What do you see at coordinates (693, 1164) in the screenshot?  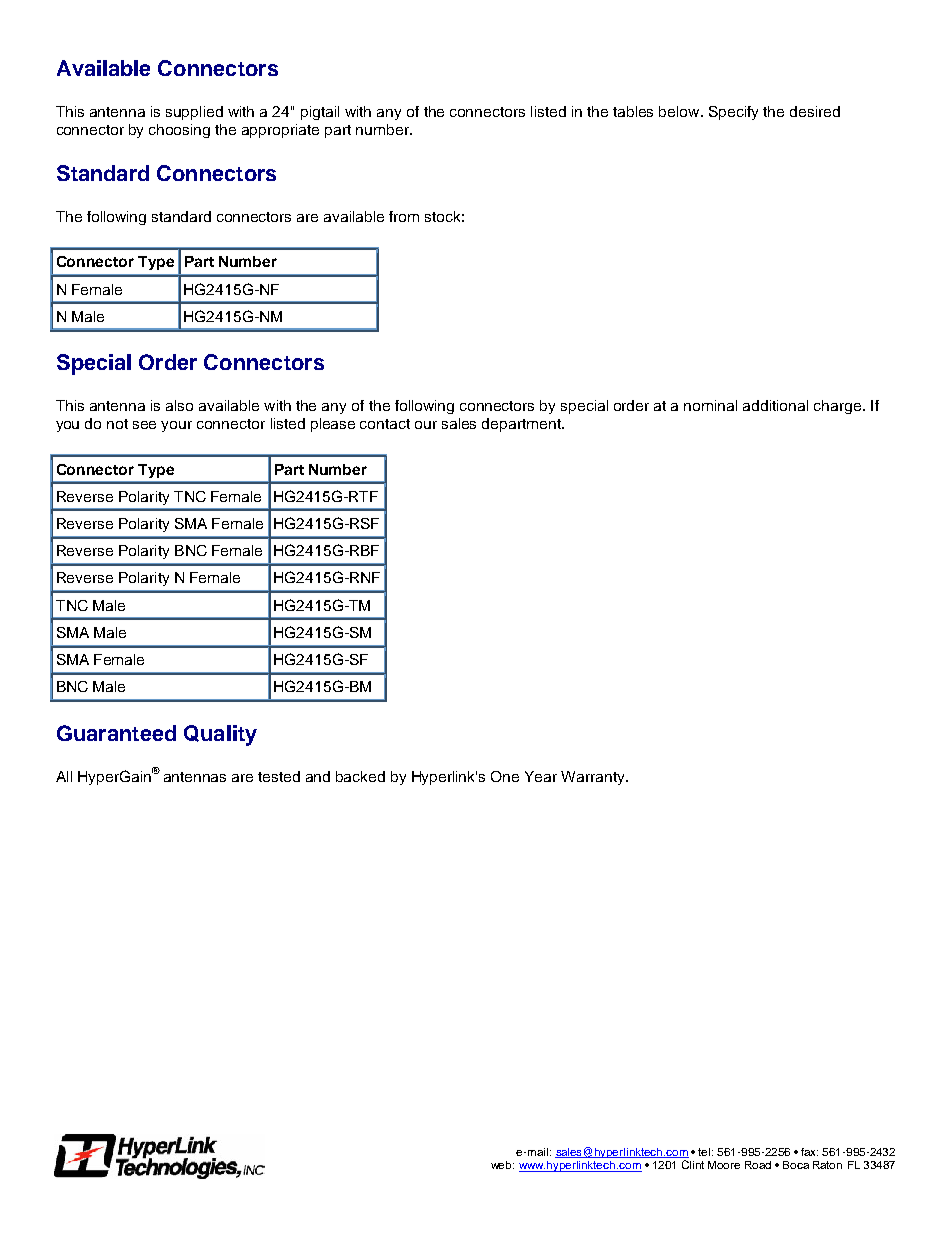 I see `Clint` at bounding box center [693, 1164].
